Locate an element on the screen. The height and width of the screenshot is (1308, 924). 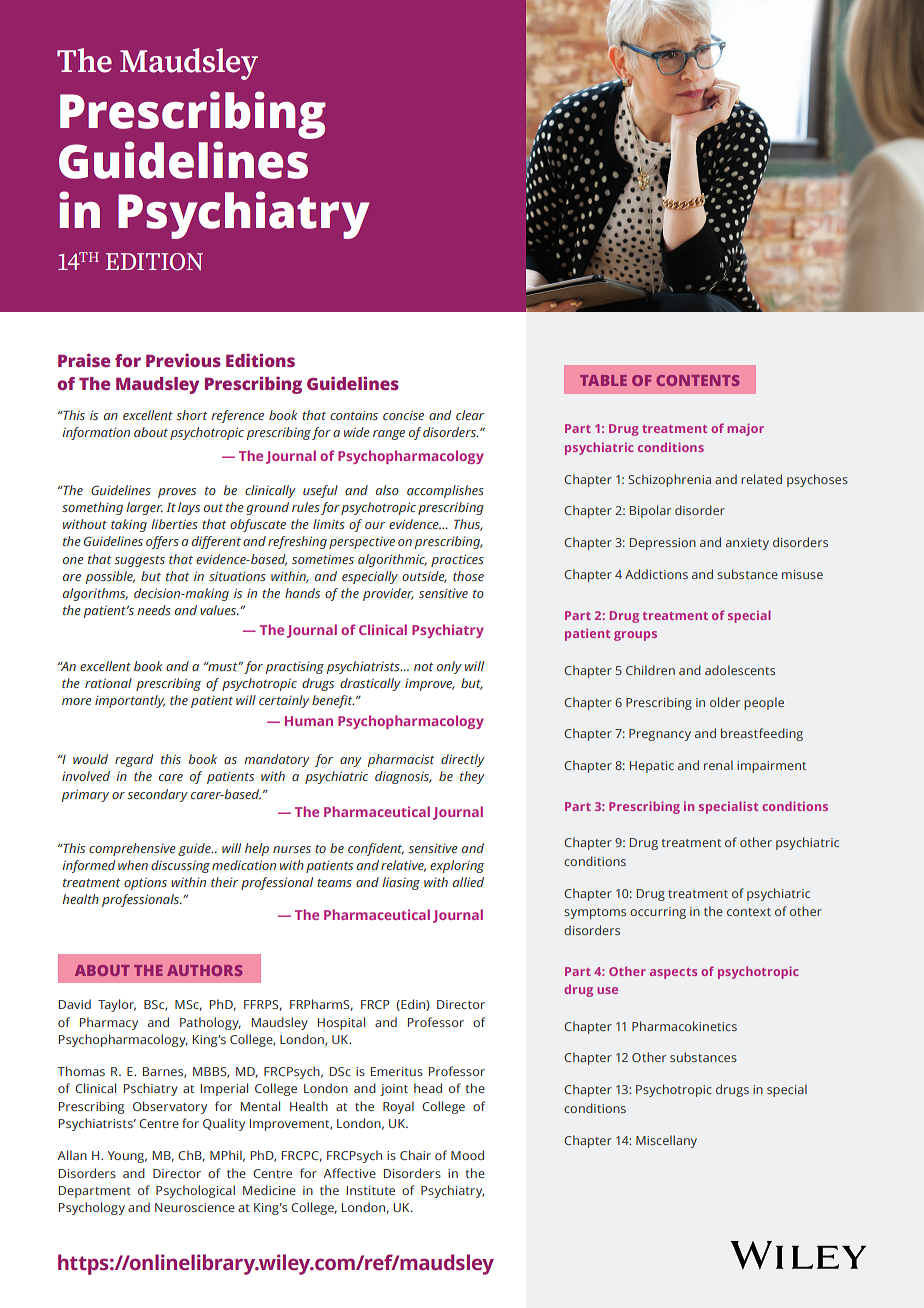
CONTENTS is located at coordinates (697, 380).
